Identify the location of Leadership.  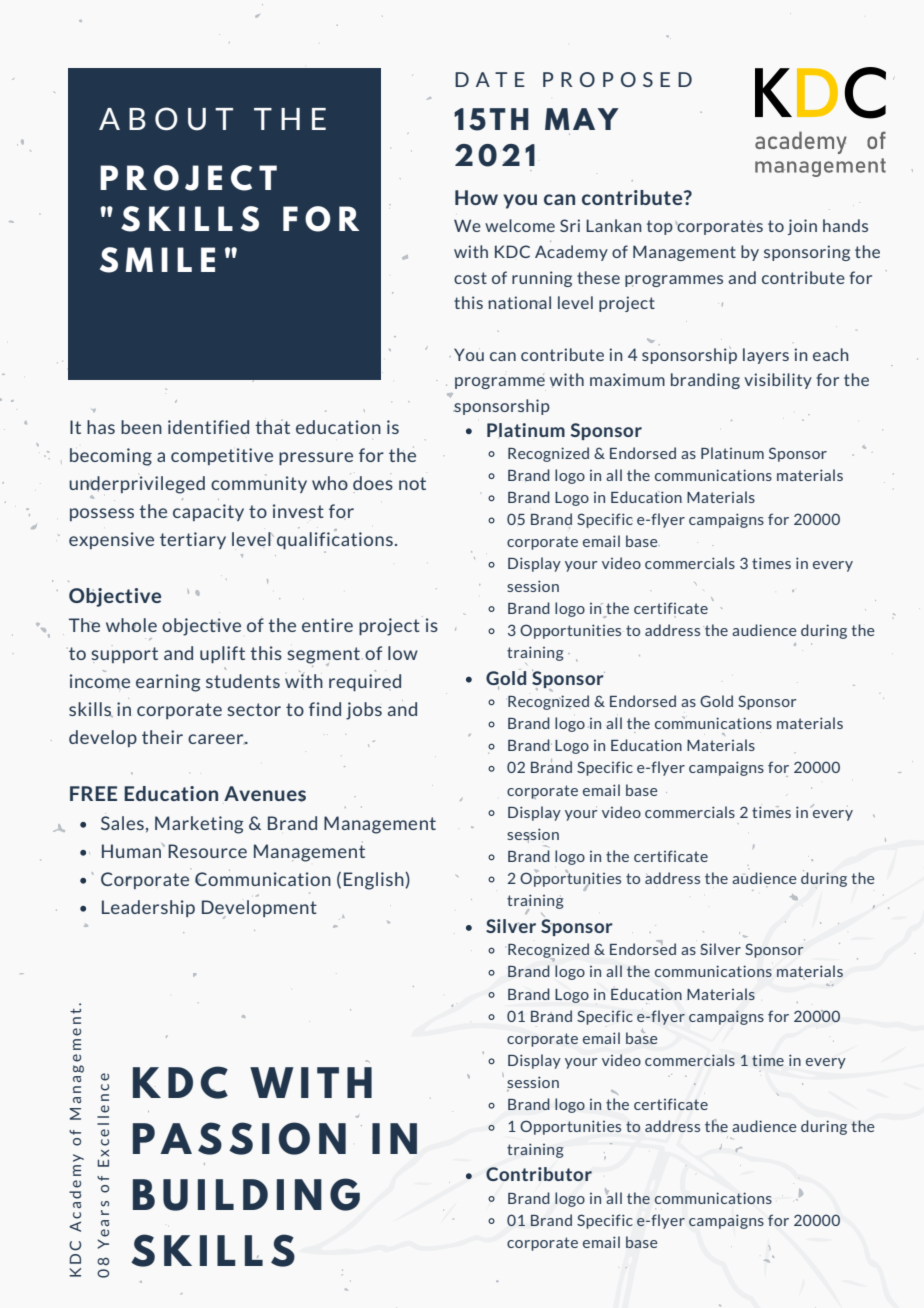
(148, 908).
